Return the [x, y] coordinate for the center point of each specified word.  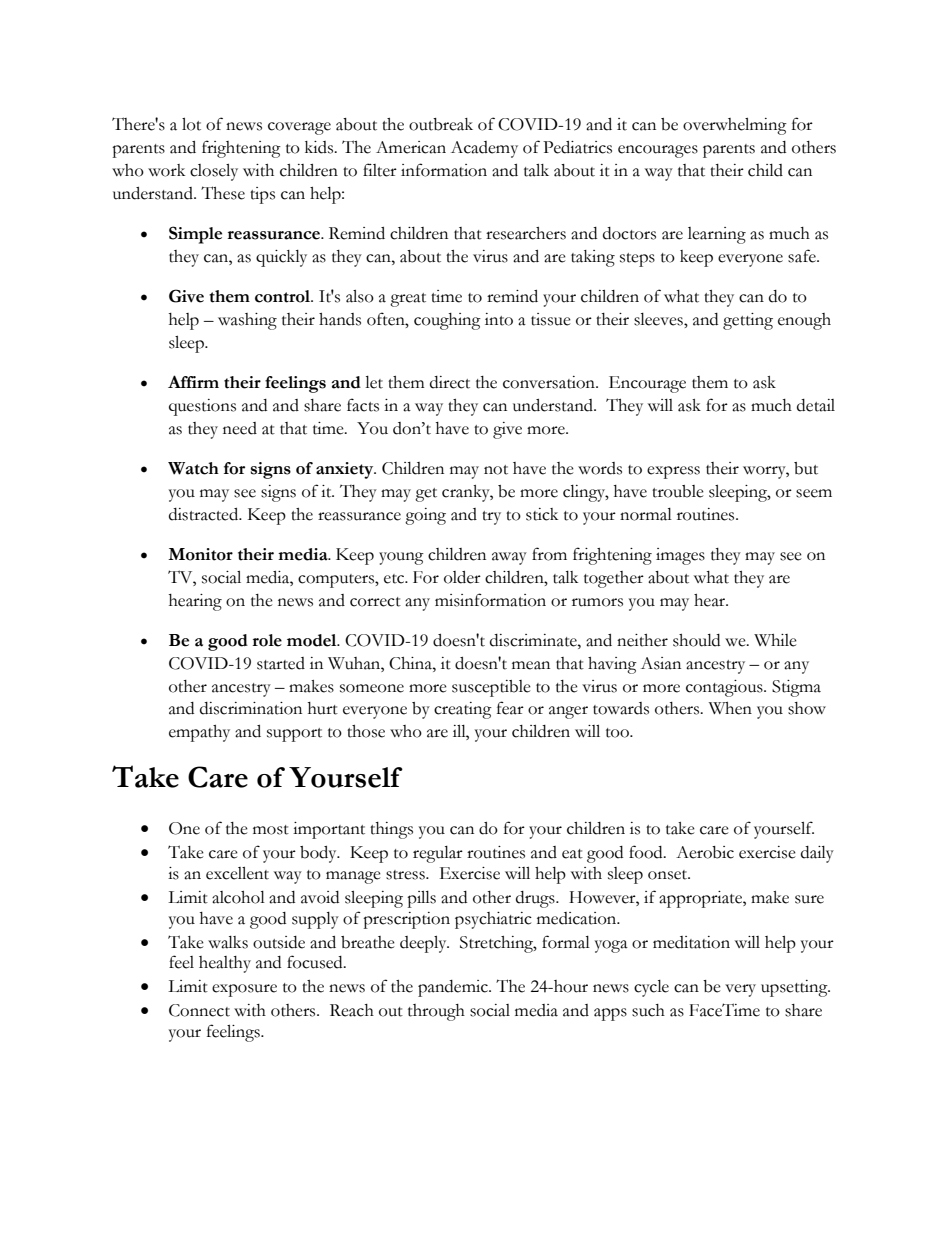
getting [748, 321]
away [509, 558]
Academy [484, 149]
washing [247, 321]
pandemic [454, 988]
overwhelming [735, 126]
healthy [225, 964]
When [730, 708]
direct [450, 382]
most [271, 830]
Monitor [200, 554]
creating [463, 710]
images [680, 556]
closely [214, 172]
